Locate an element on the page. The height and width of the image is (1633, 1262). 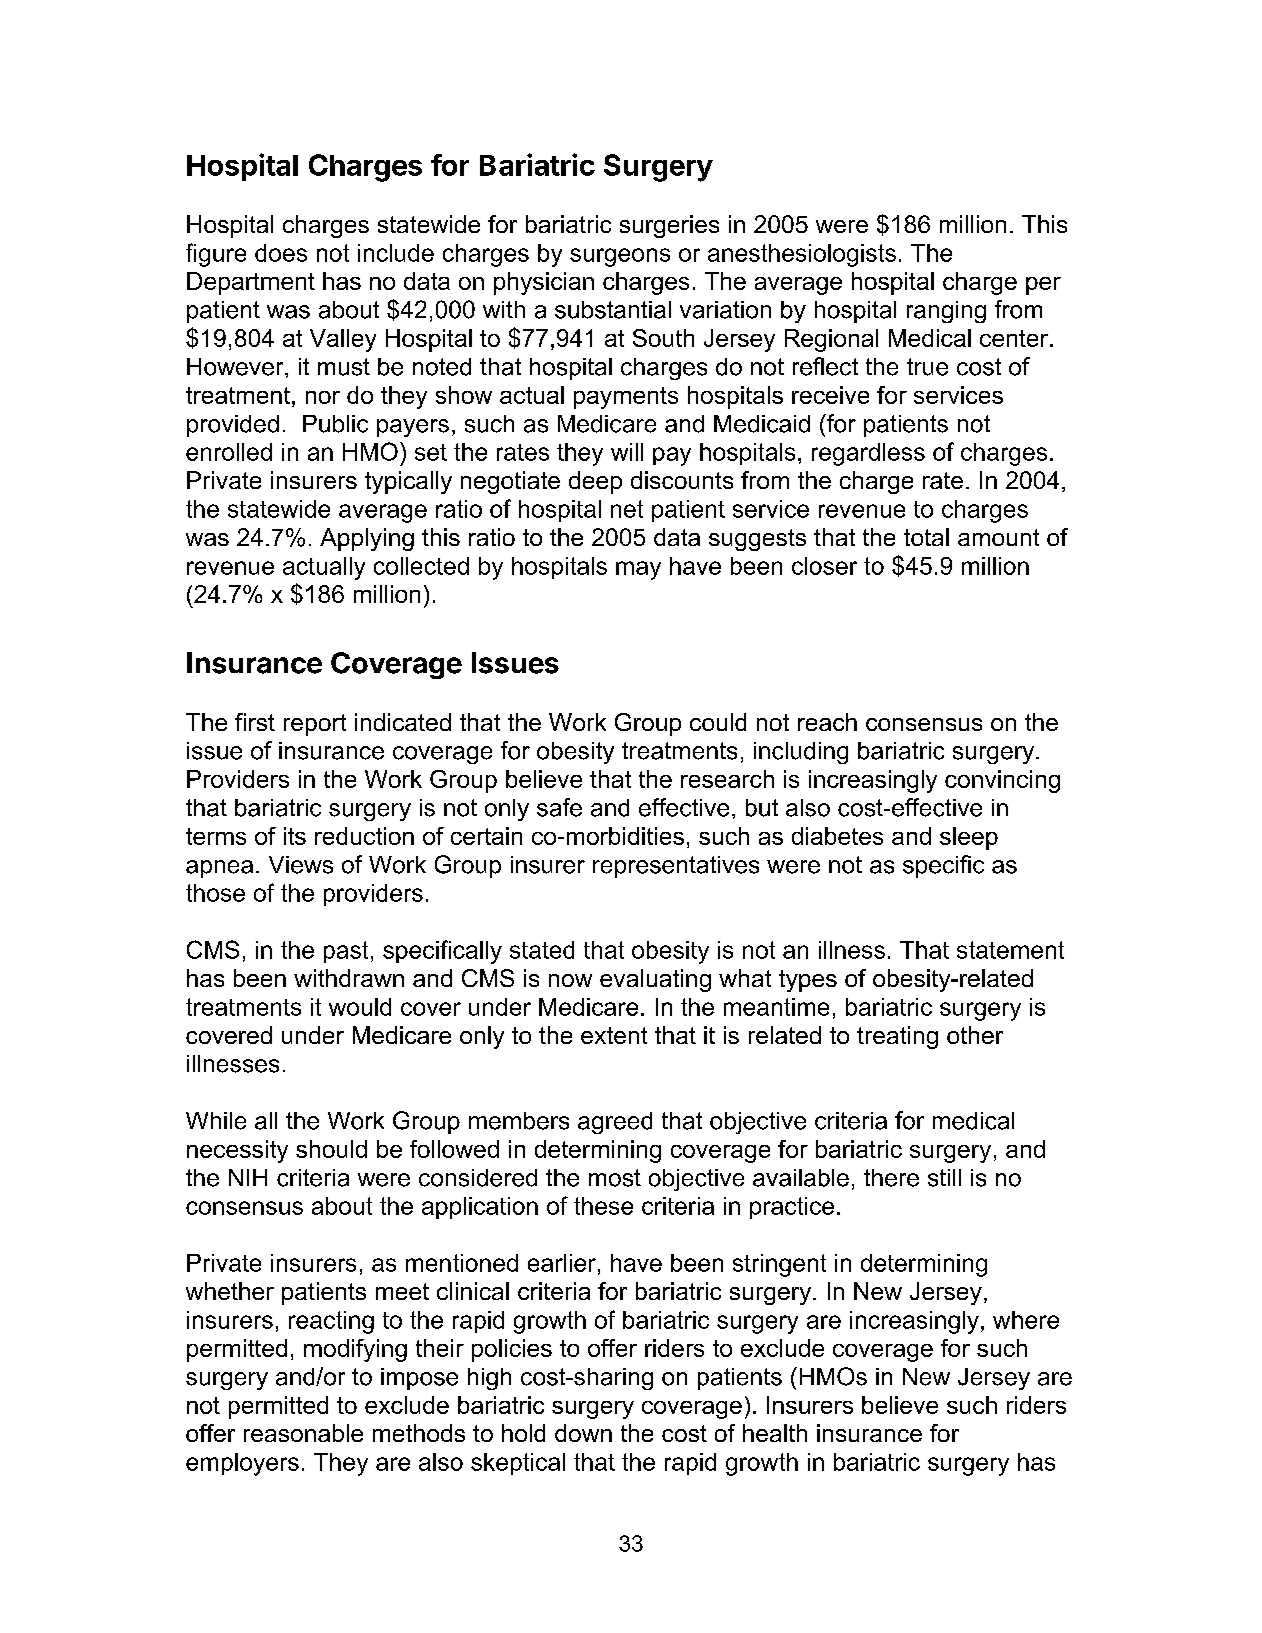
reasonable is located at coordinates (303, 1433).
